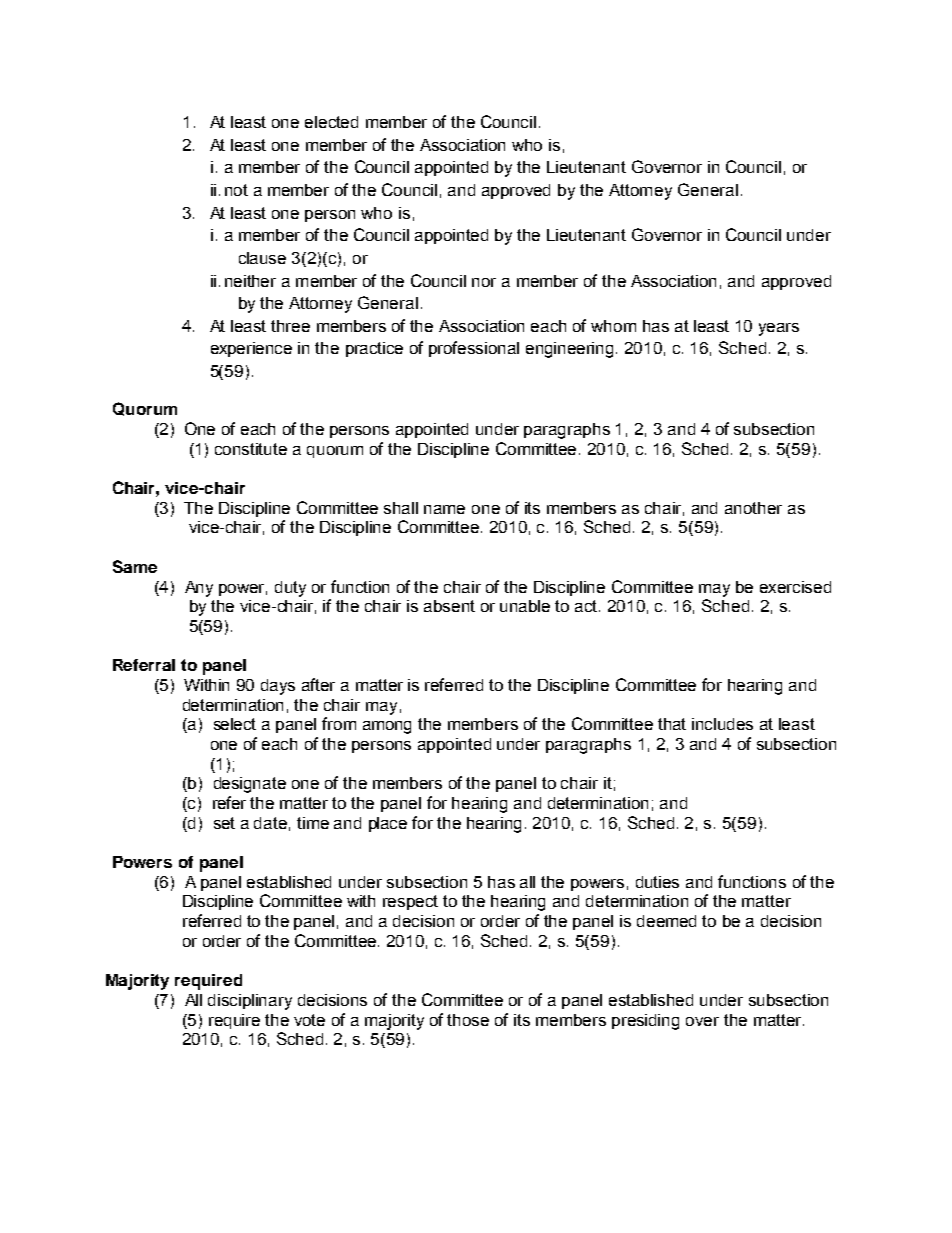  What do you see at coordinates (262, 258) in the screenshot?
I see `clause` at bounding box center [262, 258].
